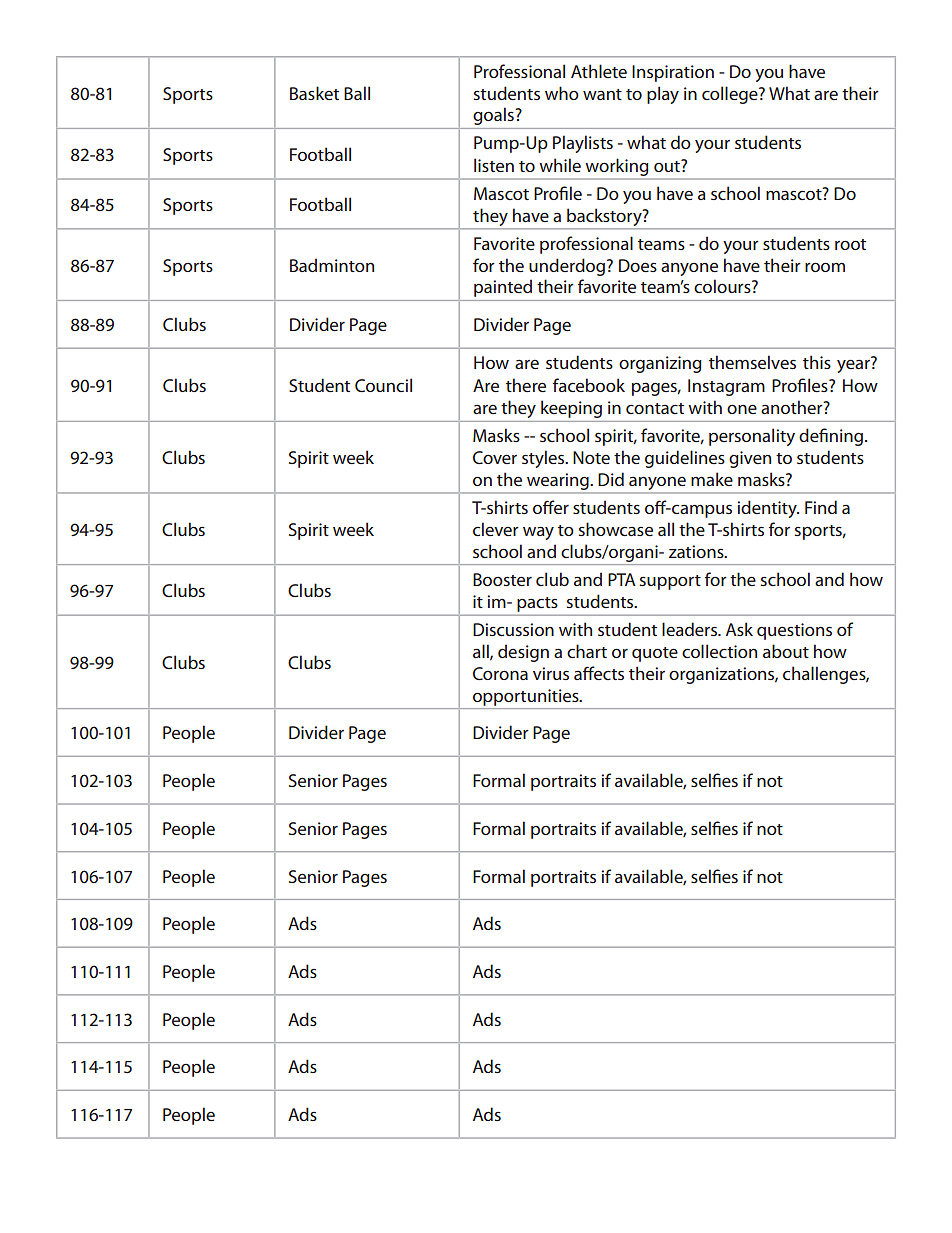 The width and height of the document is (952, 1233). What do you see at coordinates (332, 265) in the document?
I see `Badminton` at bounding box center [332, 265].
